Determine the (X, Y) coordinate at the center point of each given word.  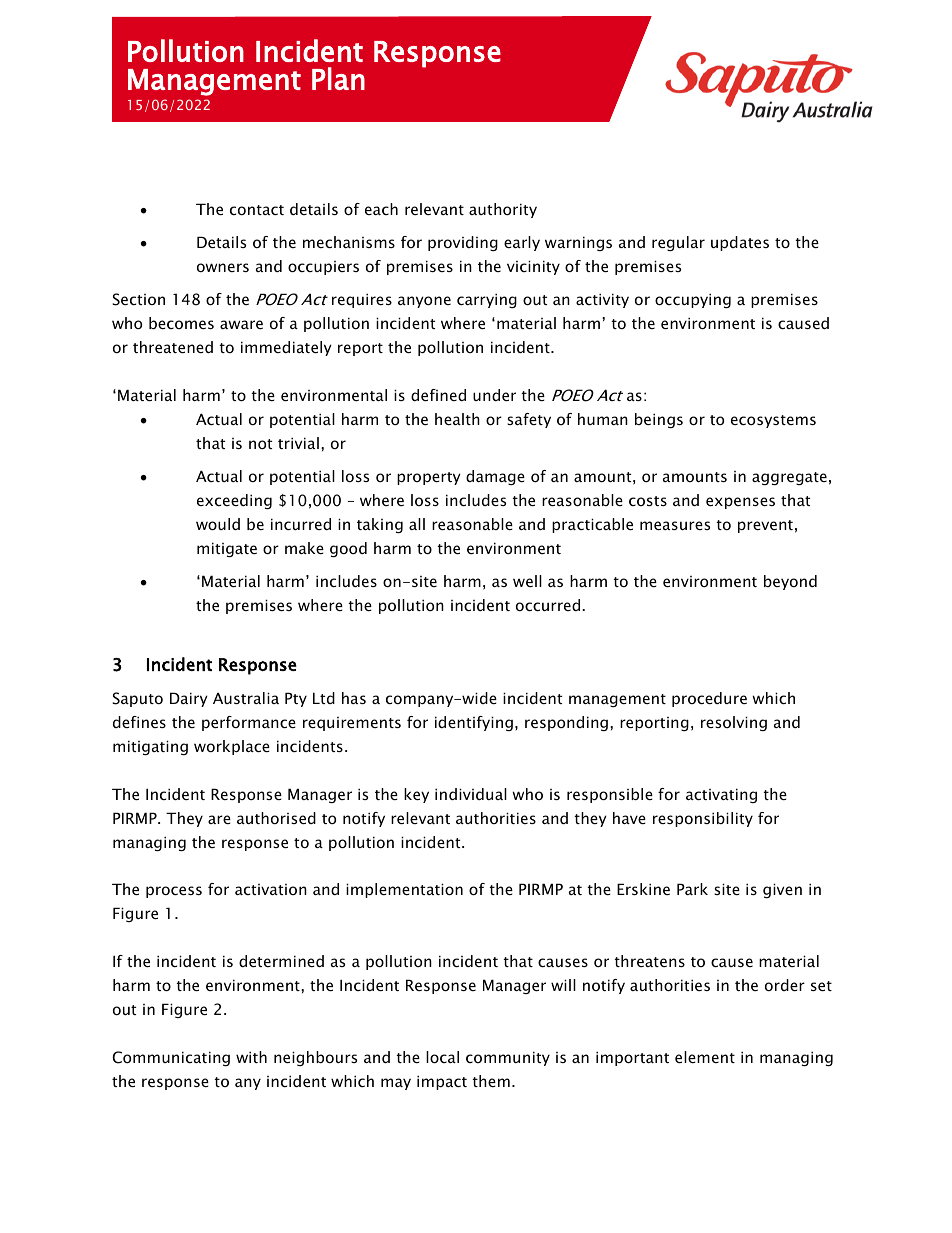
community (508, 1058)
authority (503, 210)
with (251, 1057)
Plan (338, 78)
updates (740, 243)
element (705, 1057)
